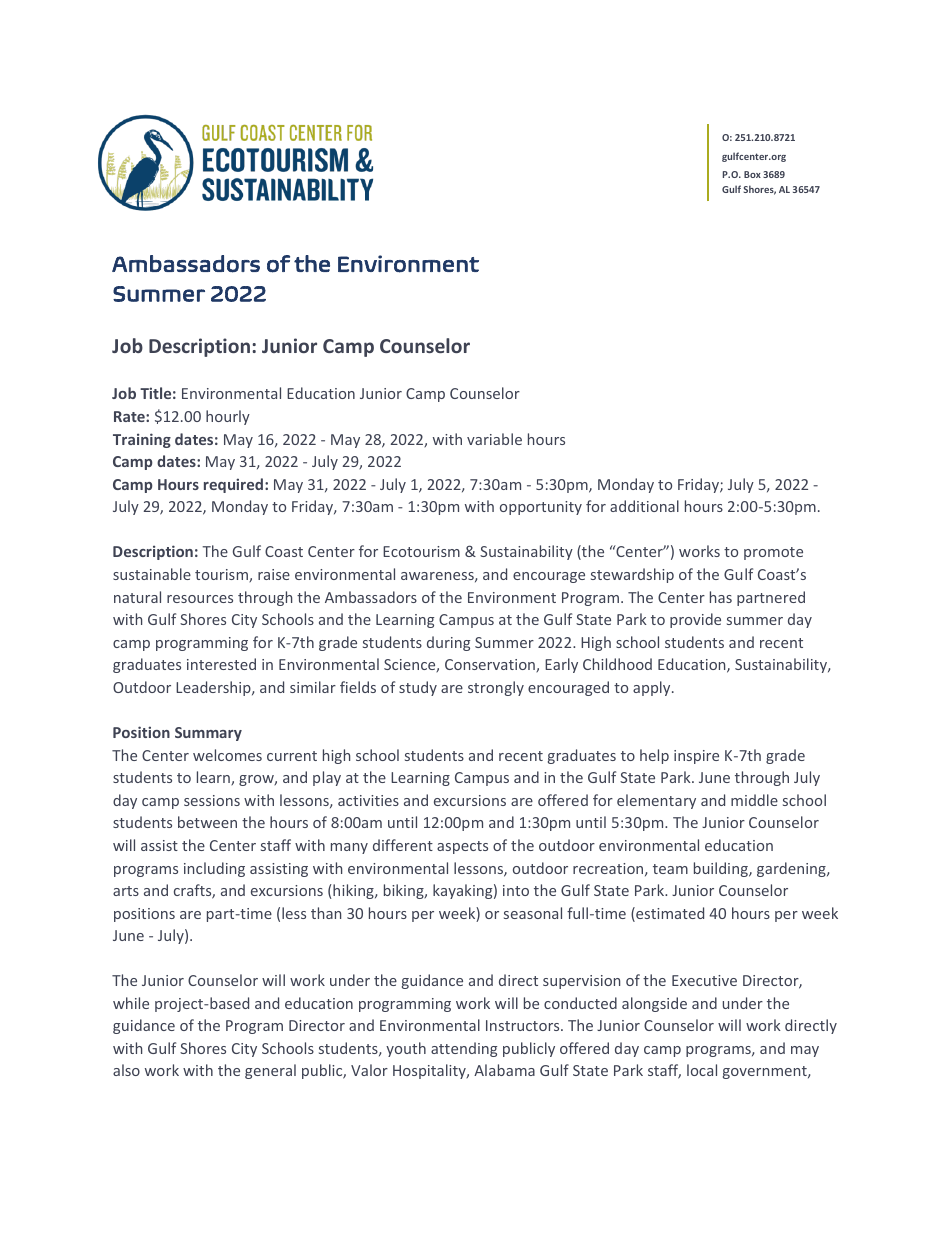  Describe the element at coordinates (644, 506) in the screenshot. I see `additional` at that location.
